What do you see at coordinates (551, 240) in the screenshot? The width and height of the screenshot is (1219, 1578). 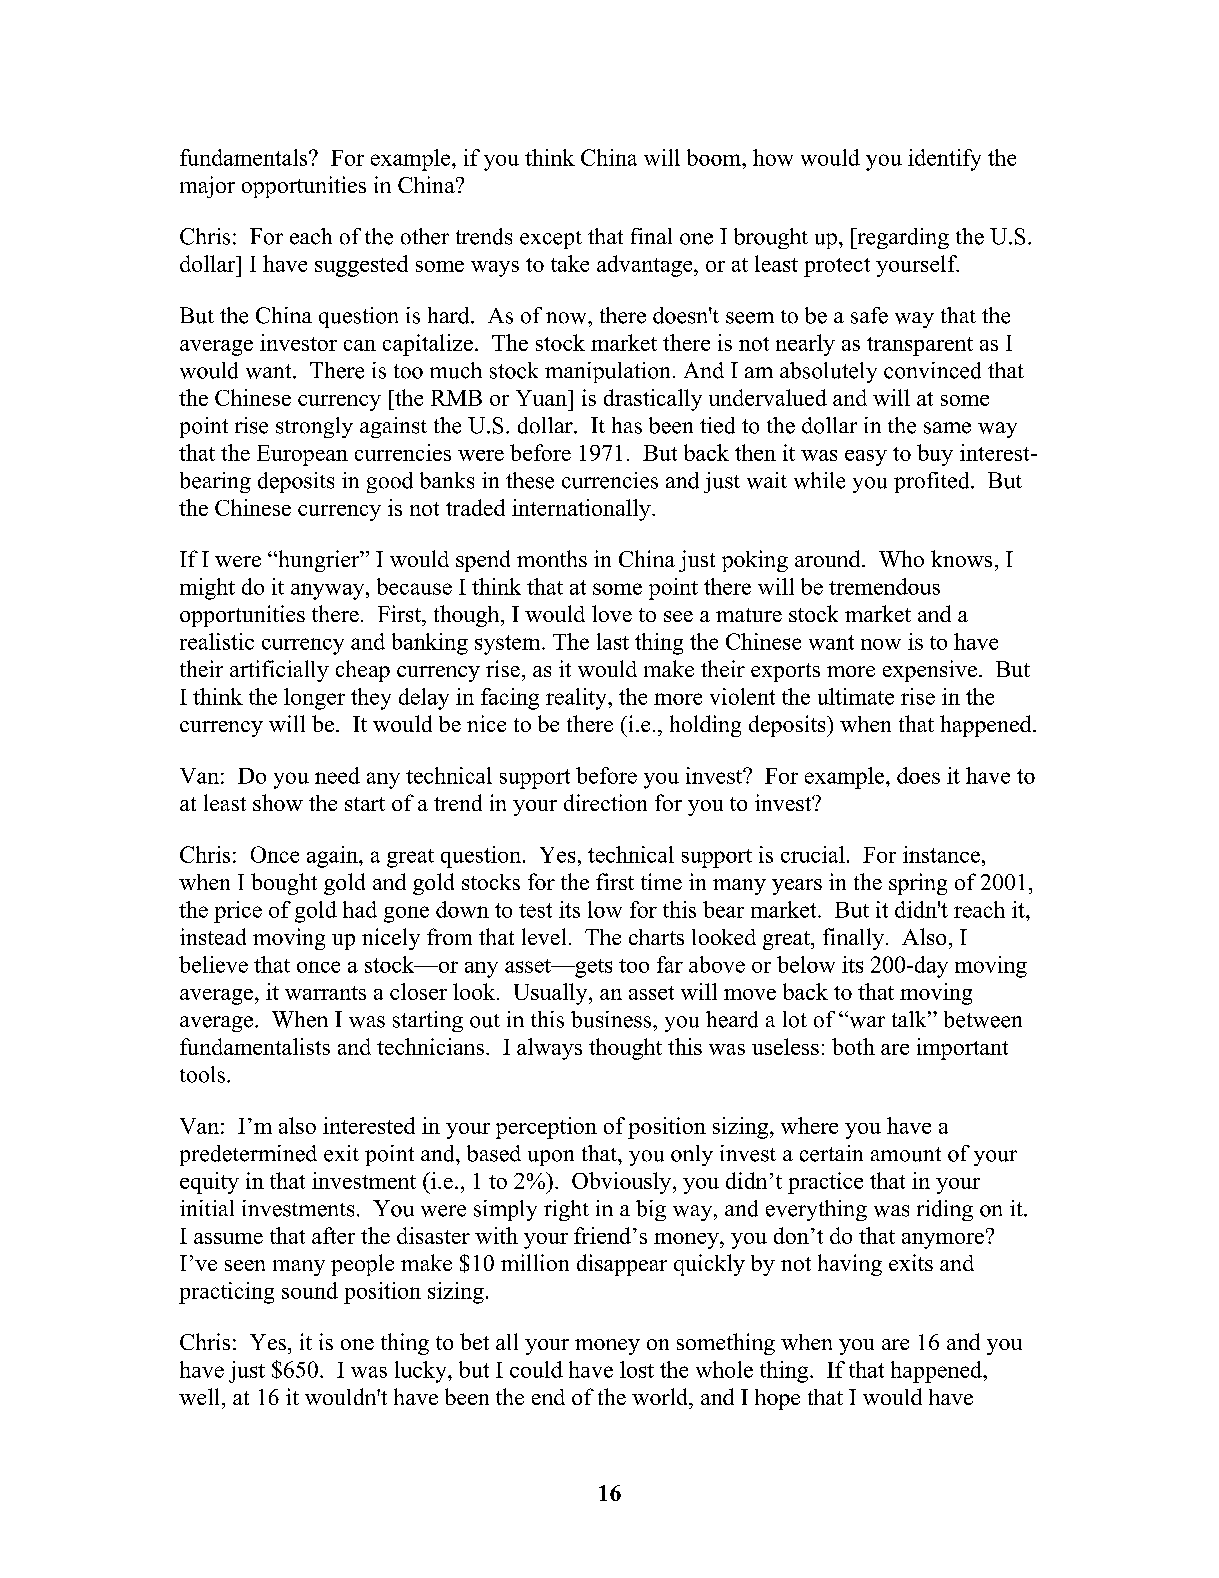 I see `except` at bounding box center [551, 240].
